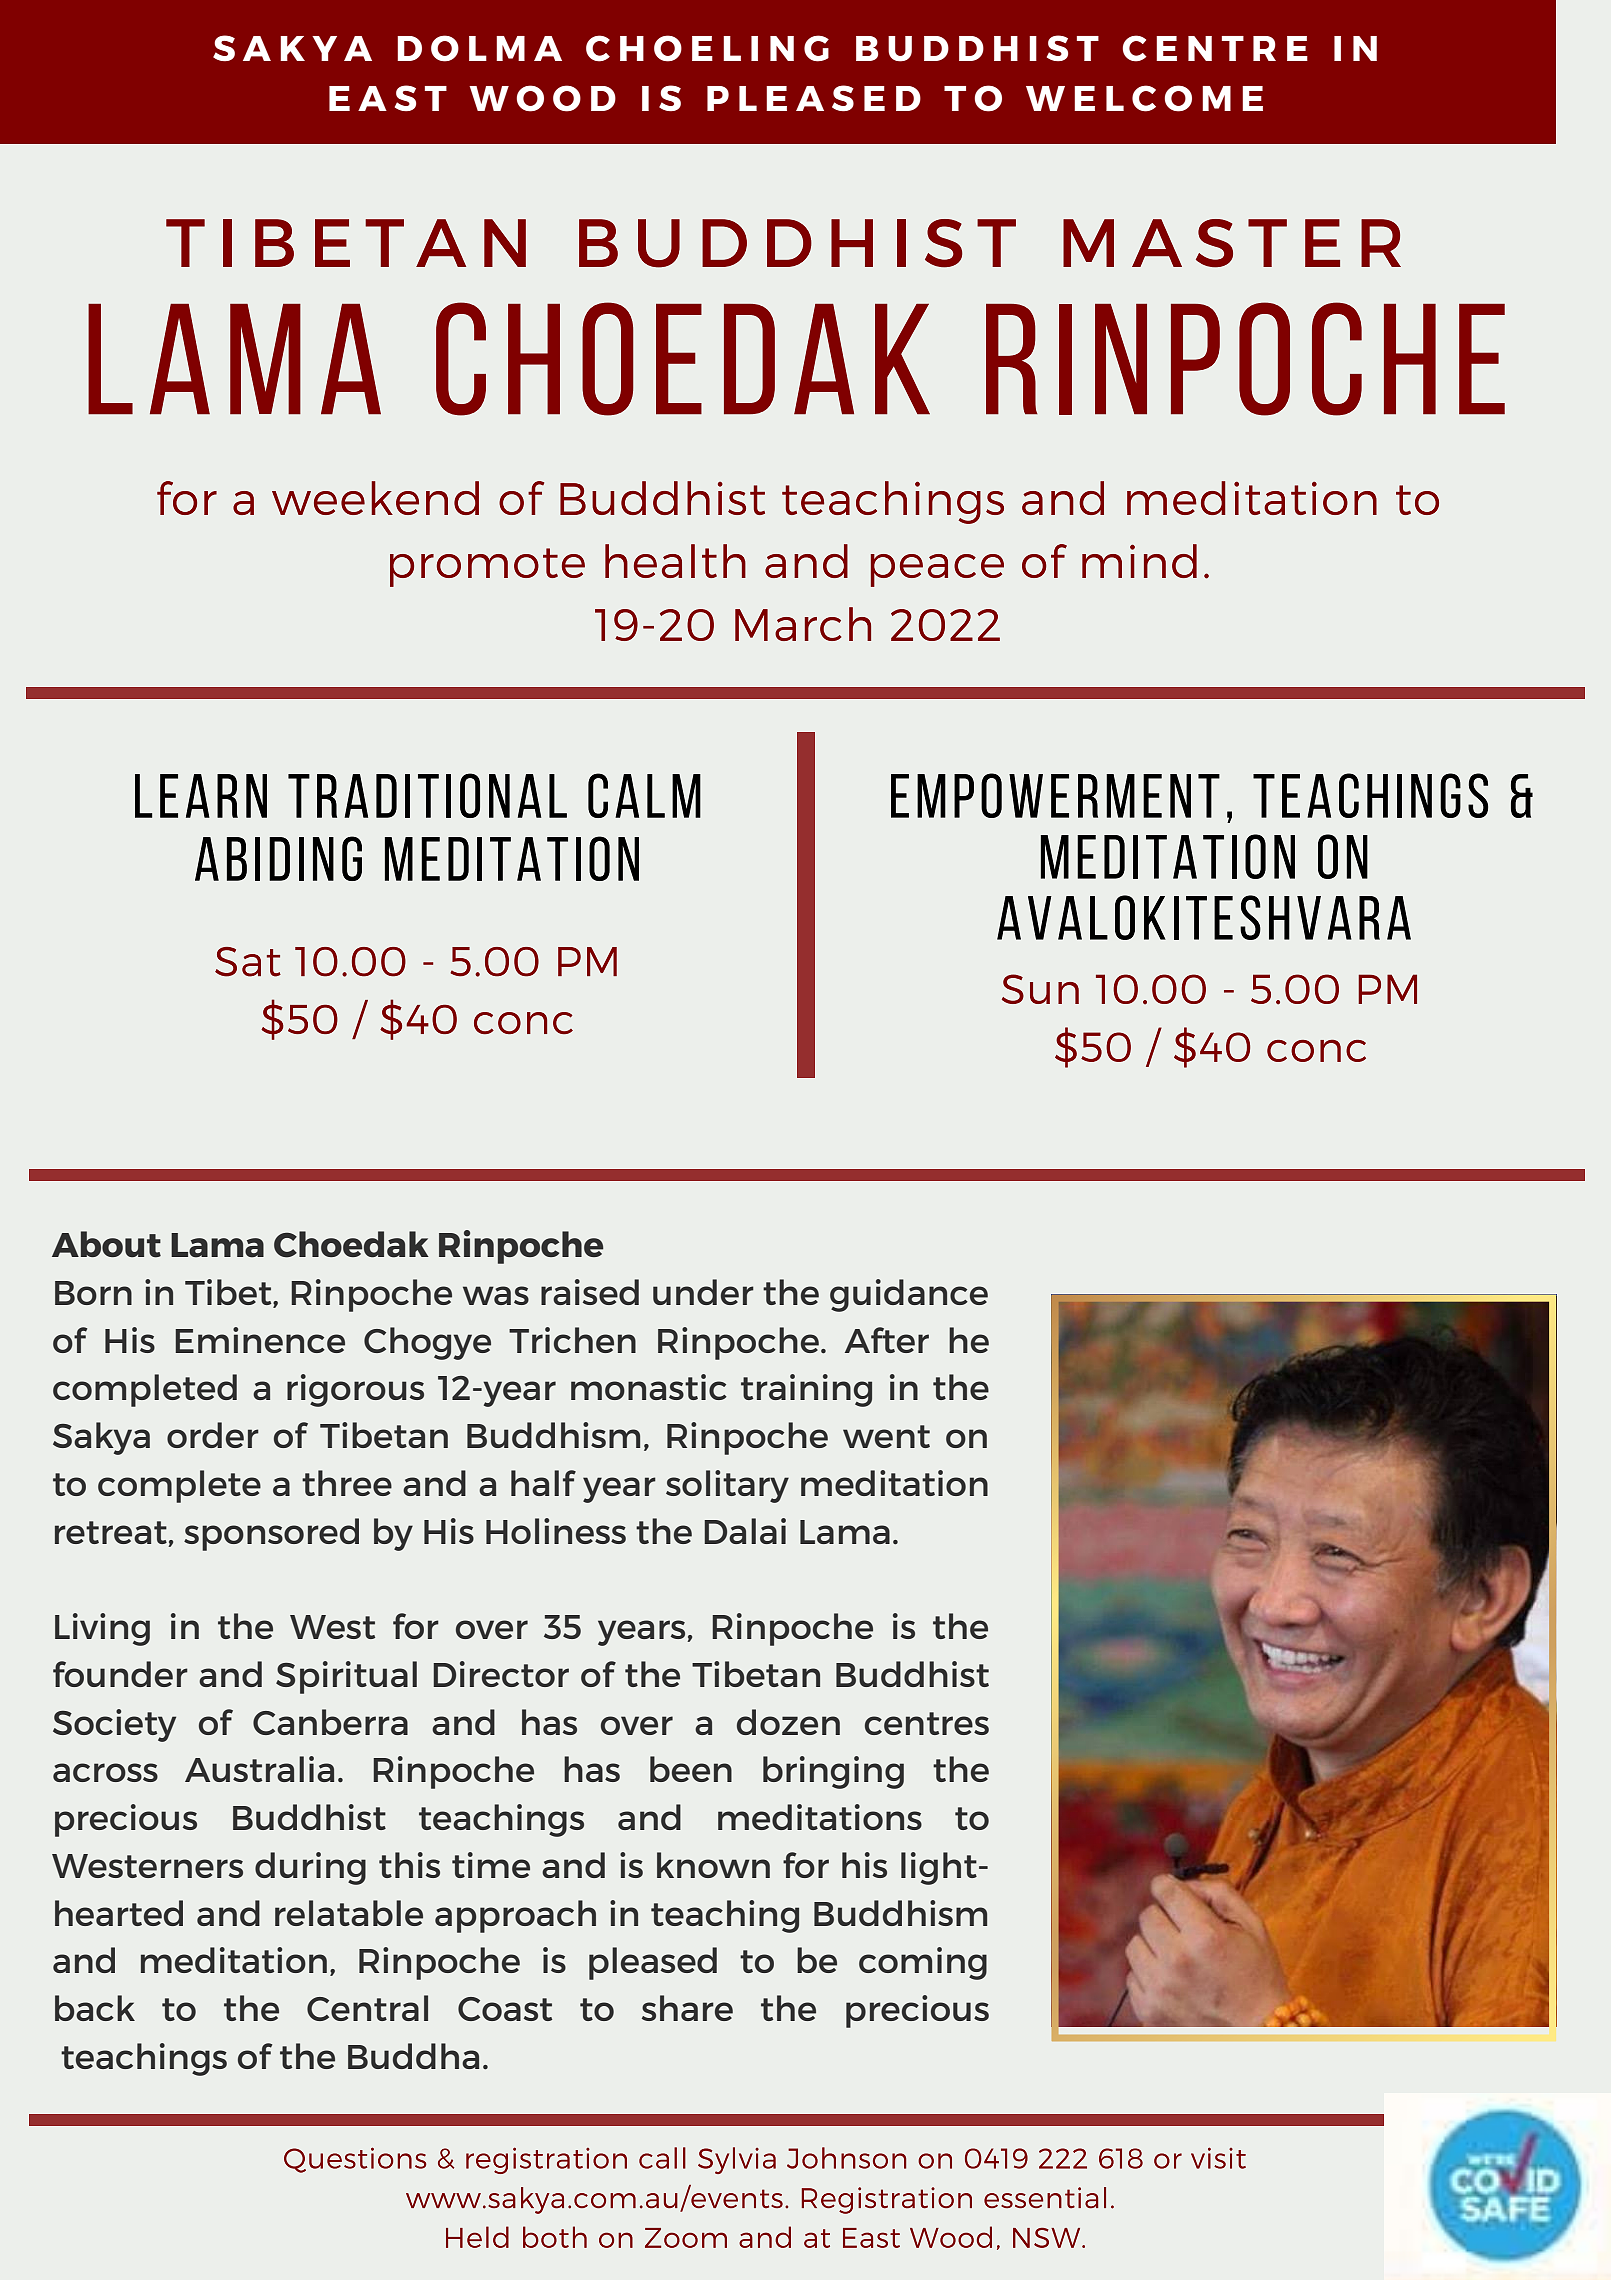  Describe the element at coordinates (355, 2160) in the screenshot. I see `Questions` at that location.
